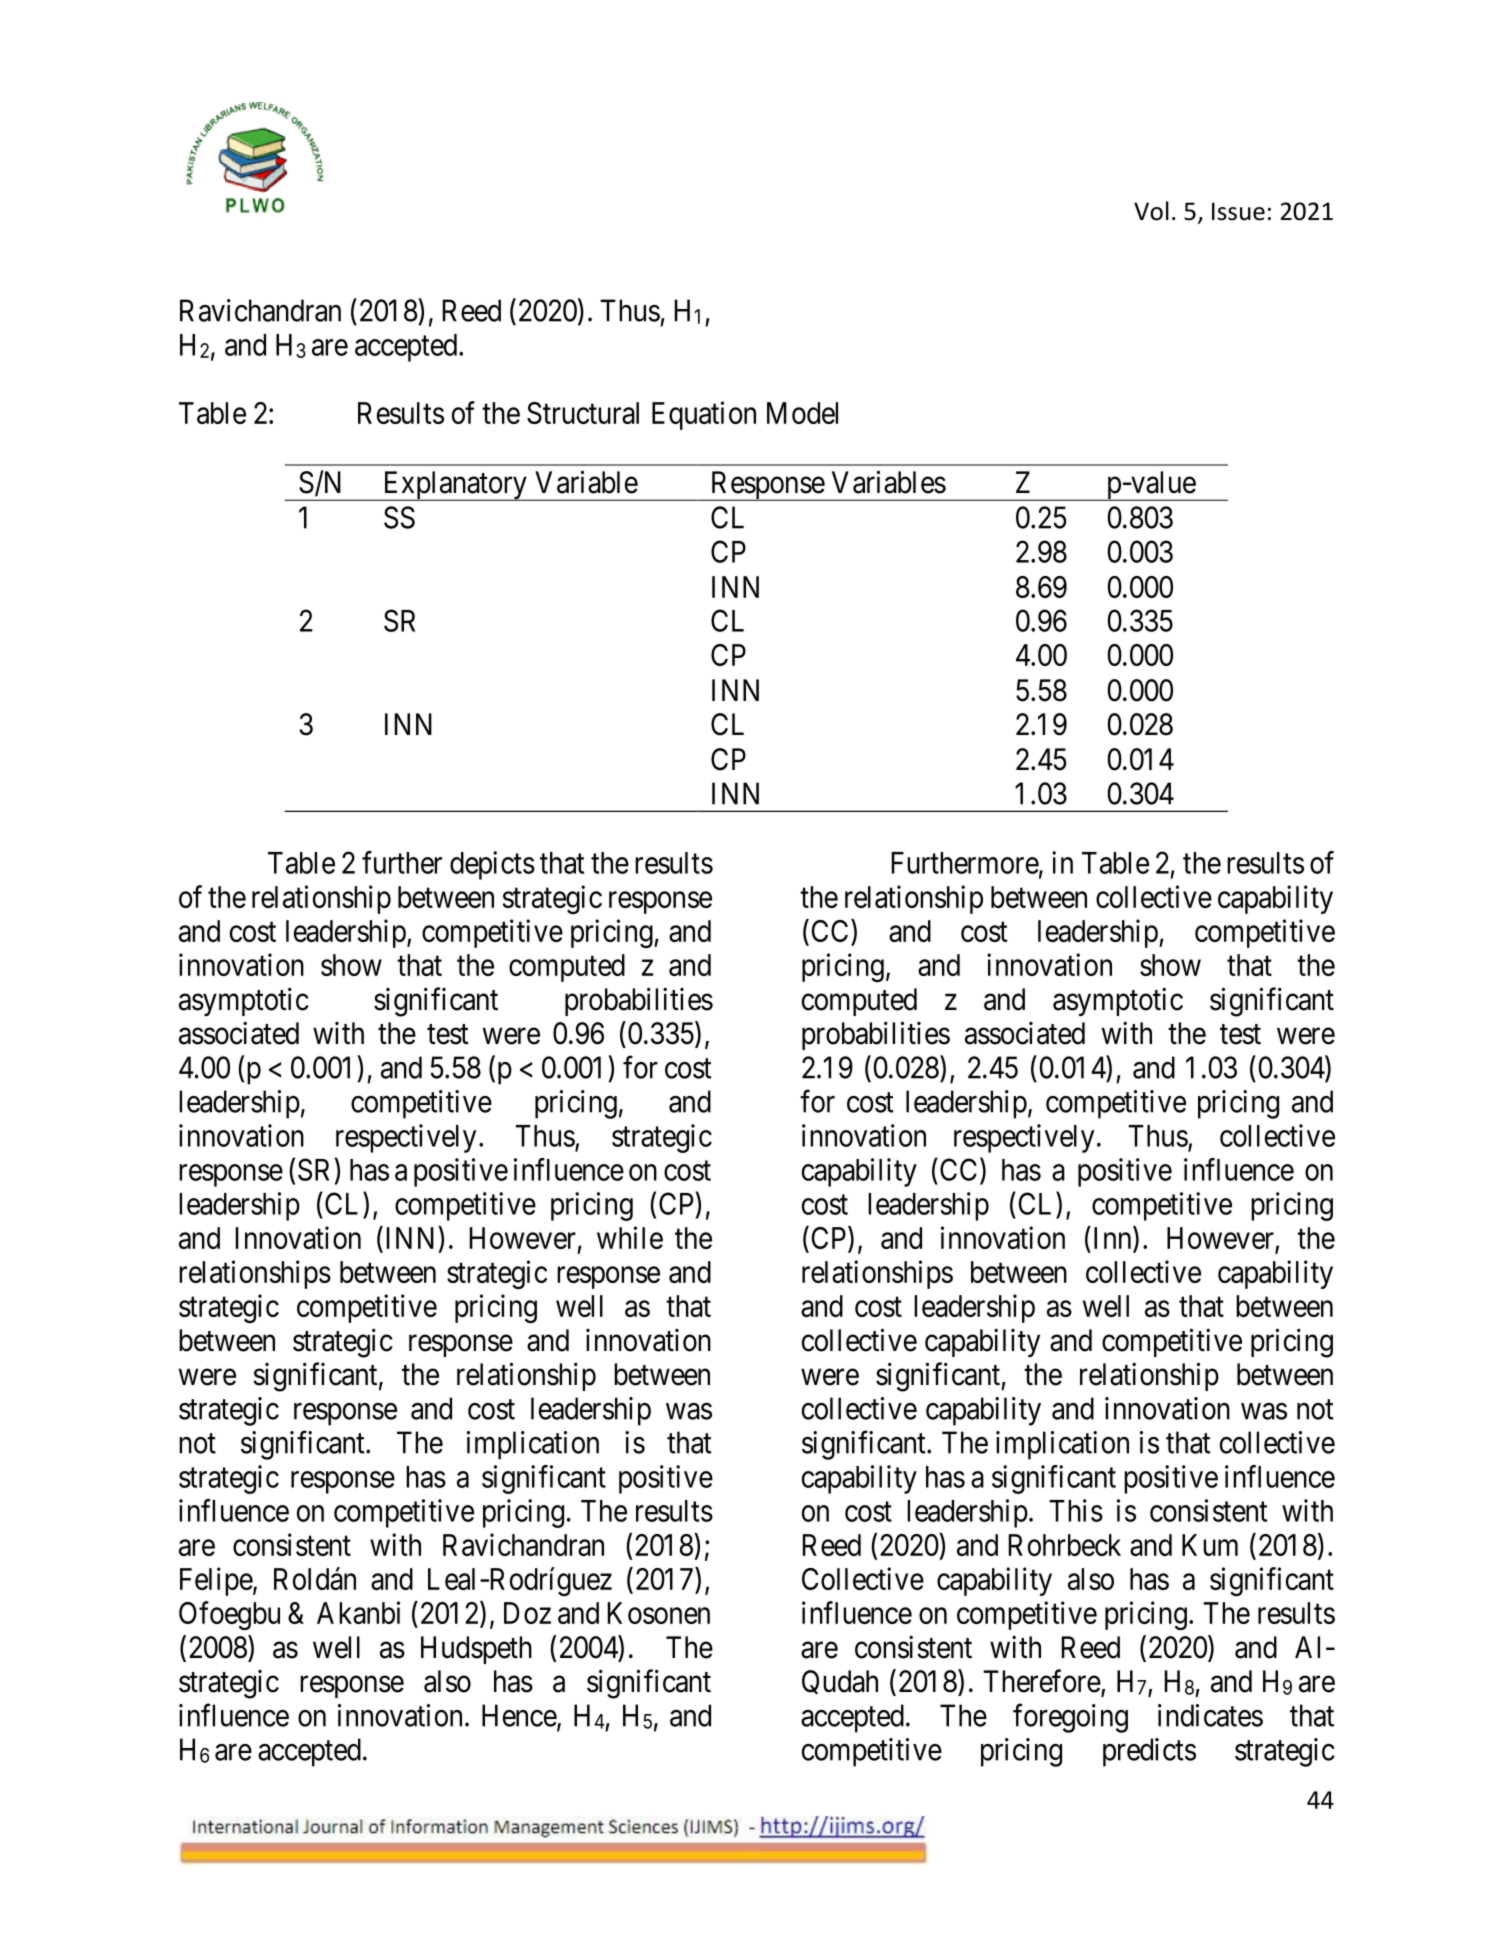 This screenshot has width=1512, height=1957. Describe the element at coordinates (520, 1716) in the screenshot. I see `Hence` at that location.
